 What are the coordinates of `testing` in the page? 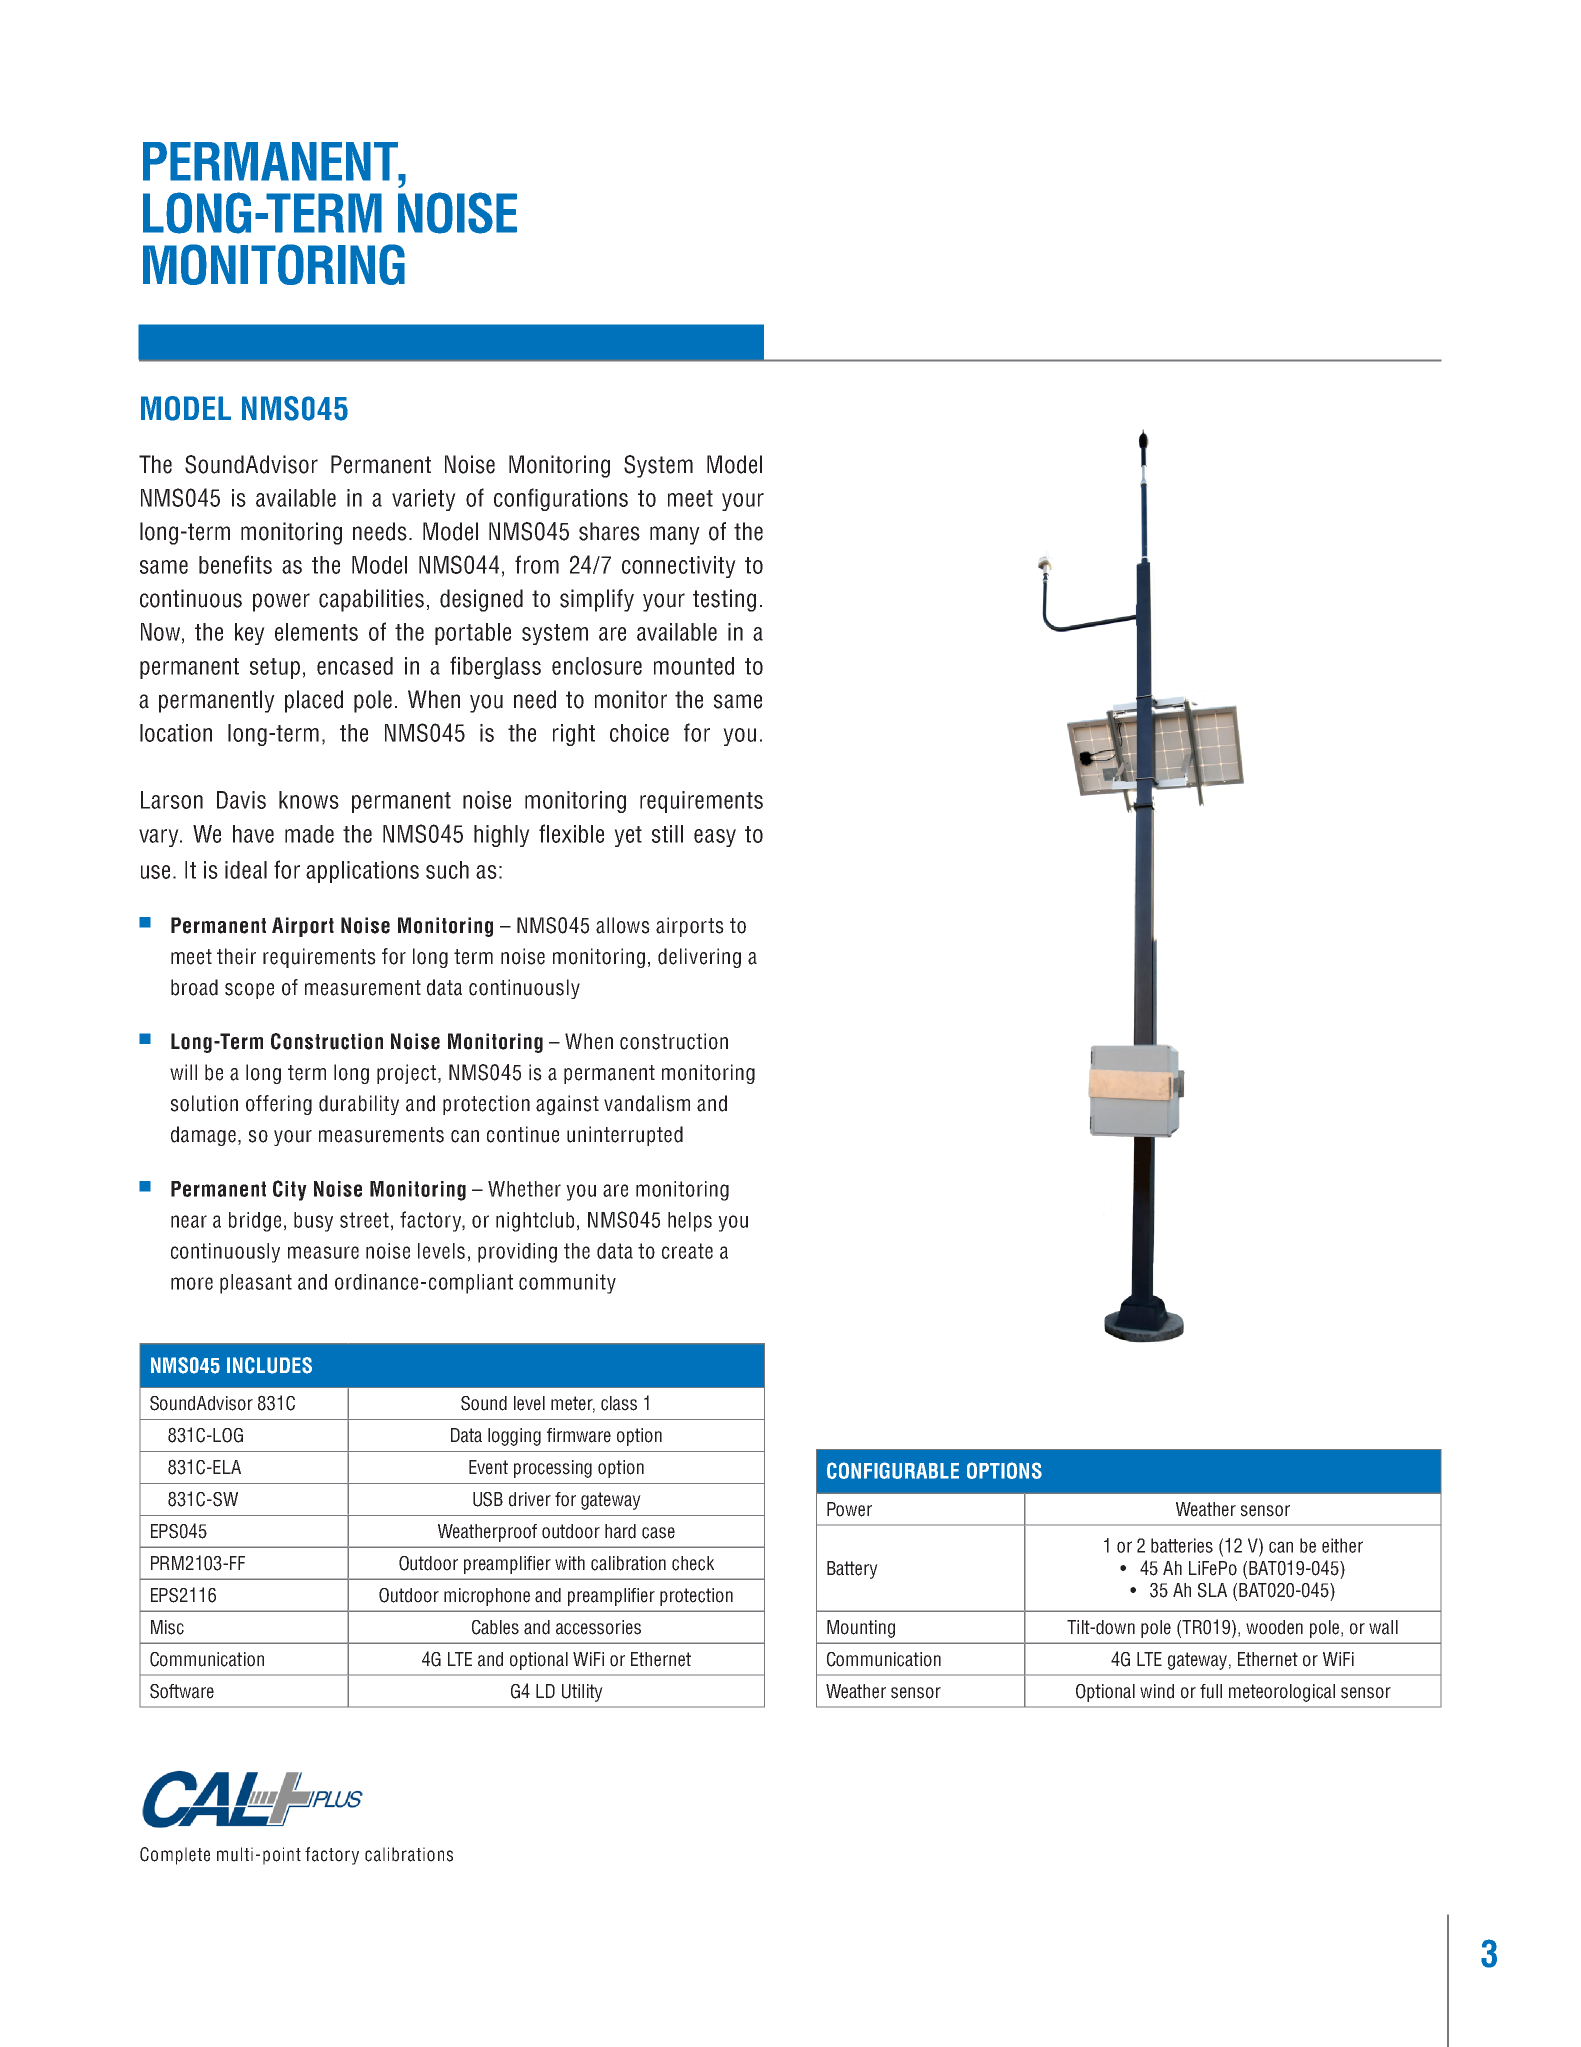 It's located at (724, 600).
